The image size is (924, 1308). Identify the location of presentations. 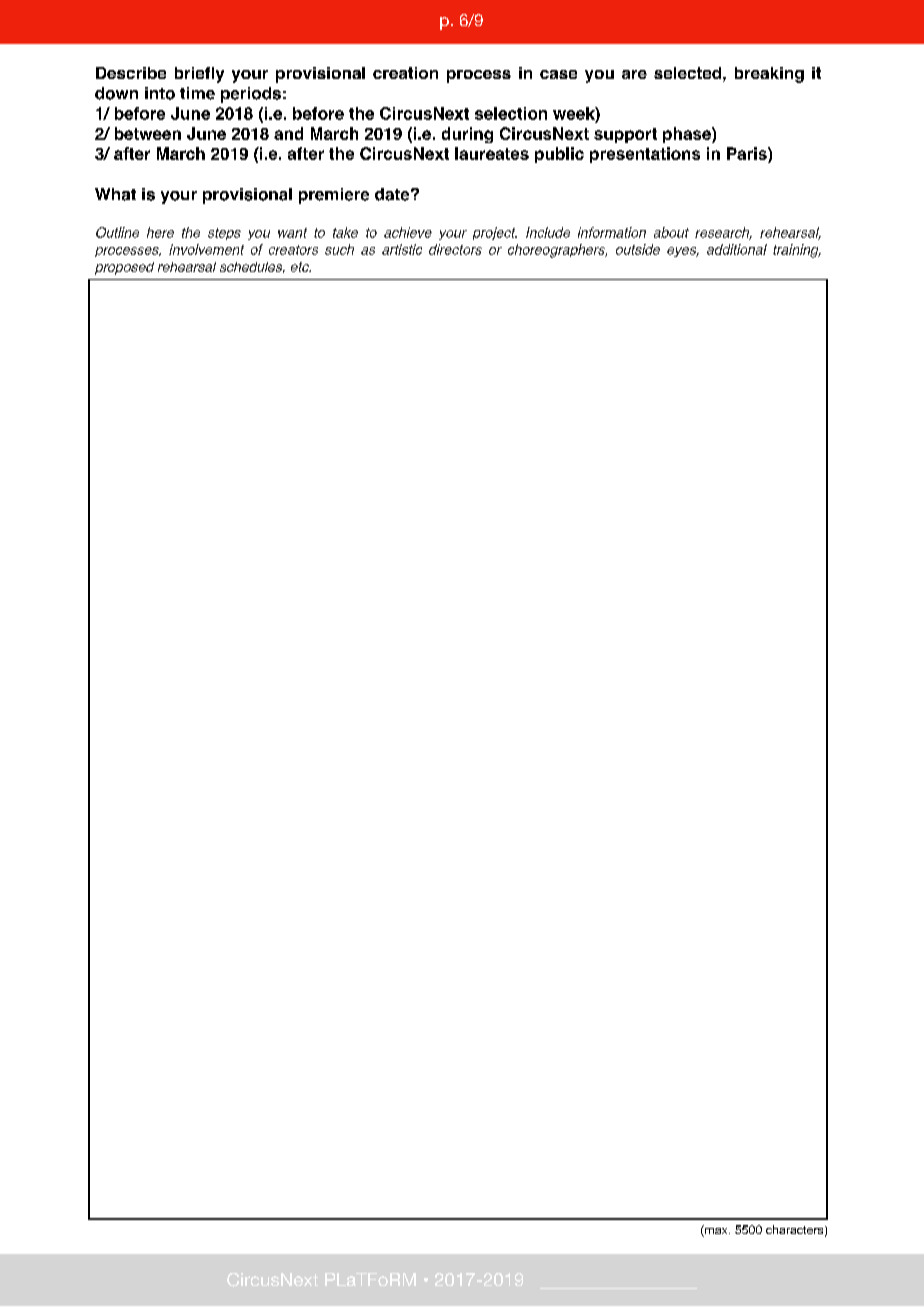
(645, 155).
